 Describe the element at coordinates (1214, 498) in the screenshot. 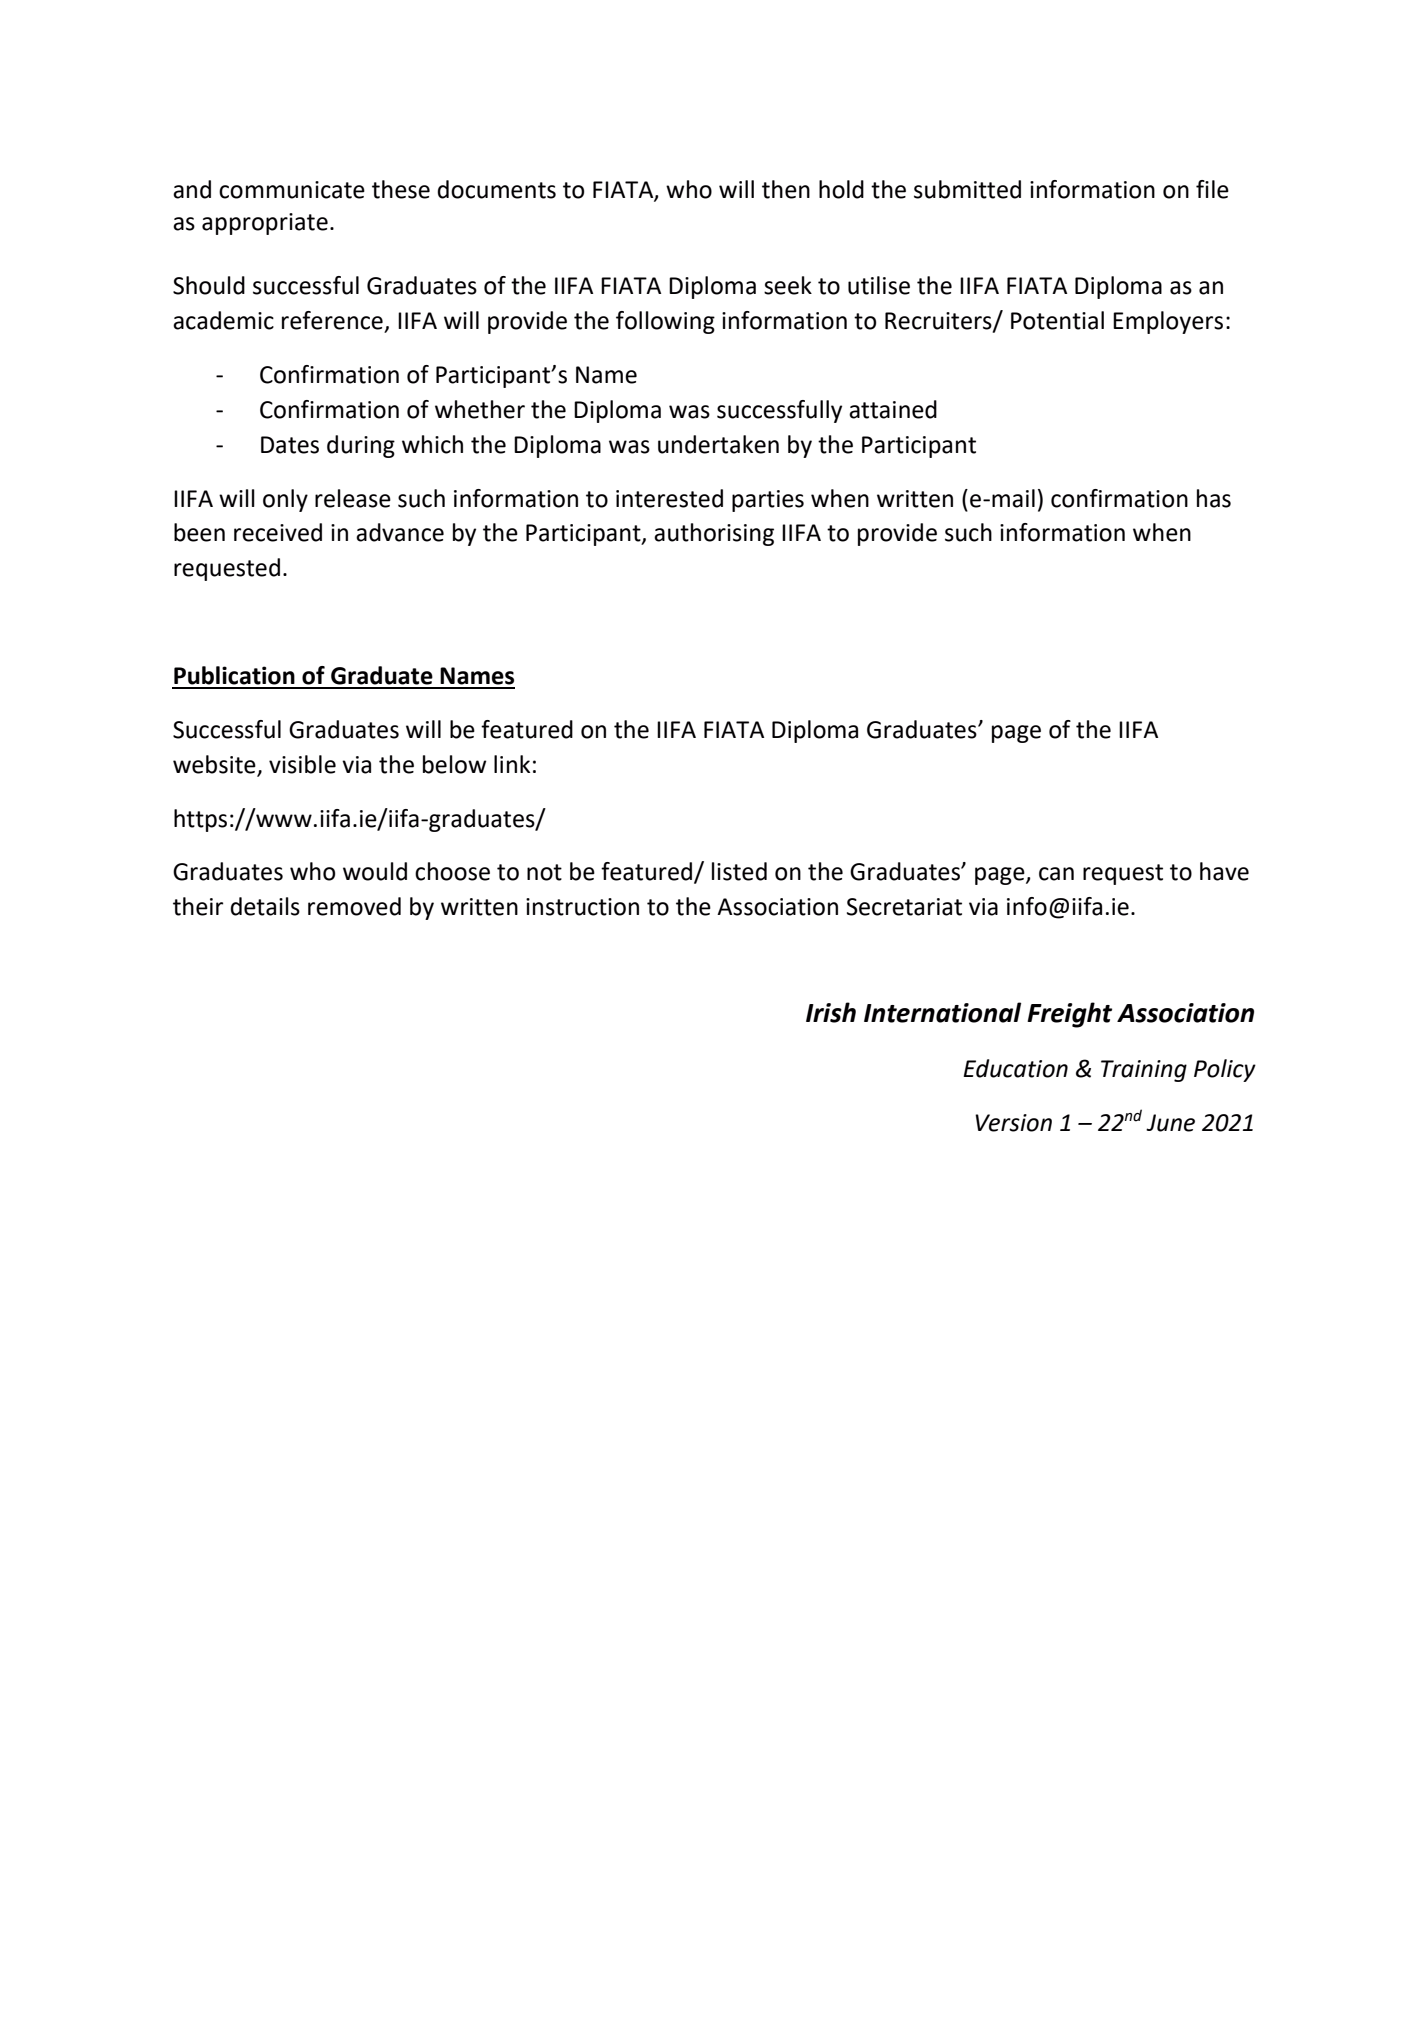

I see `has` at that location.
